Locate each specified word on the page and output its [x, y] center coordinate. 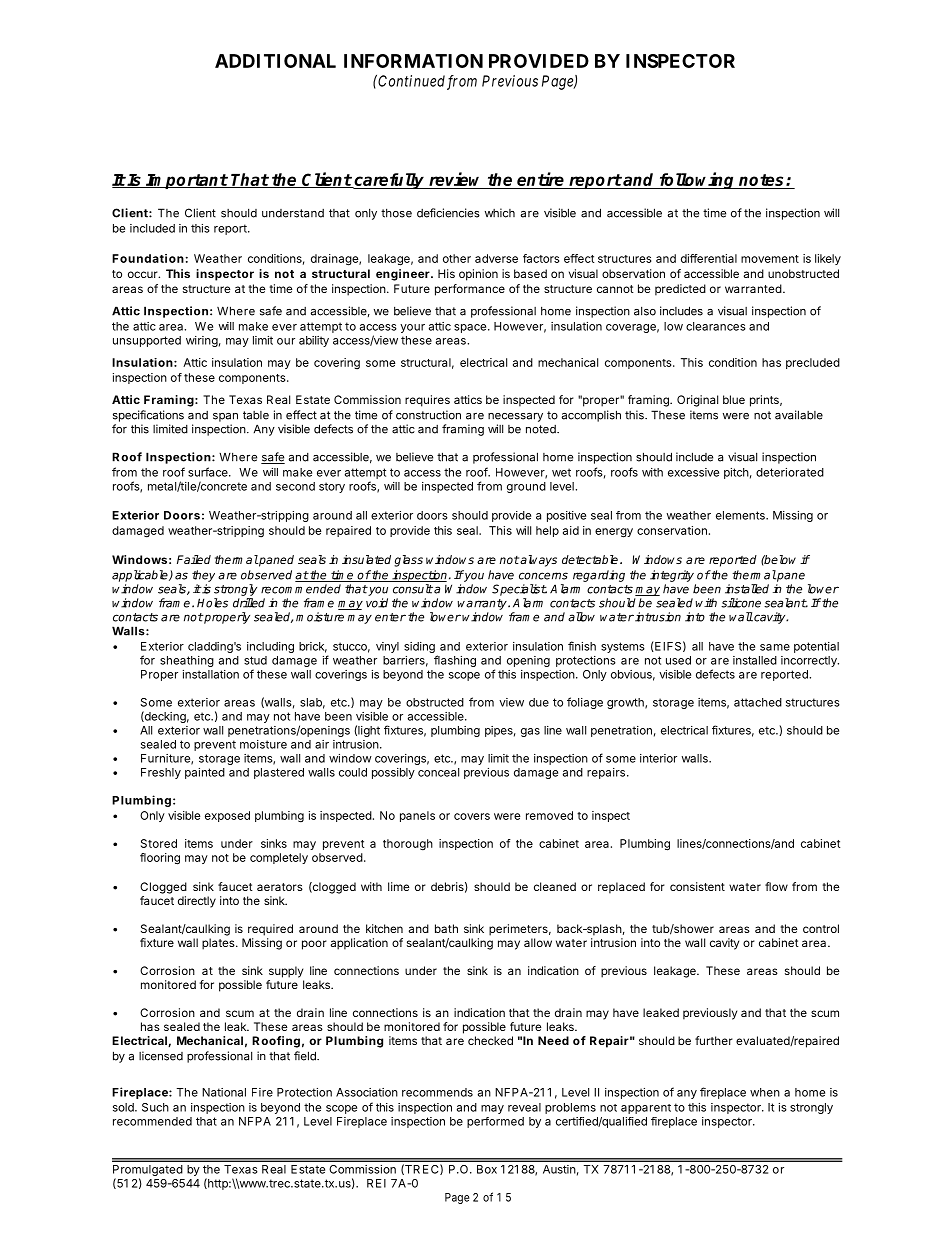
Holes [212, 603]
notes [763, 180]
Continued [410, 81]
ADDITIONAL [275, 61]
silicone [741, 603]
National [224, 1092]
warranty [483, 604]
